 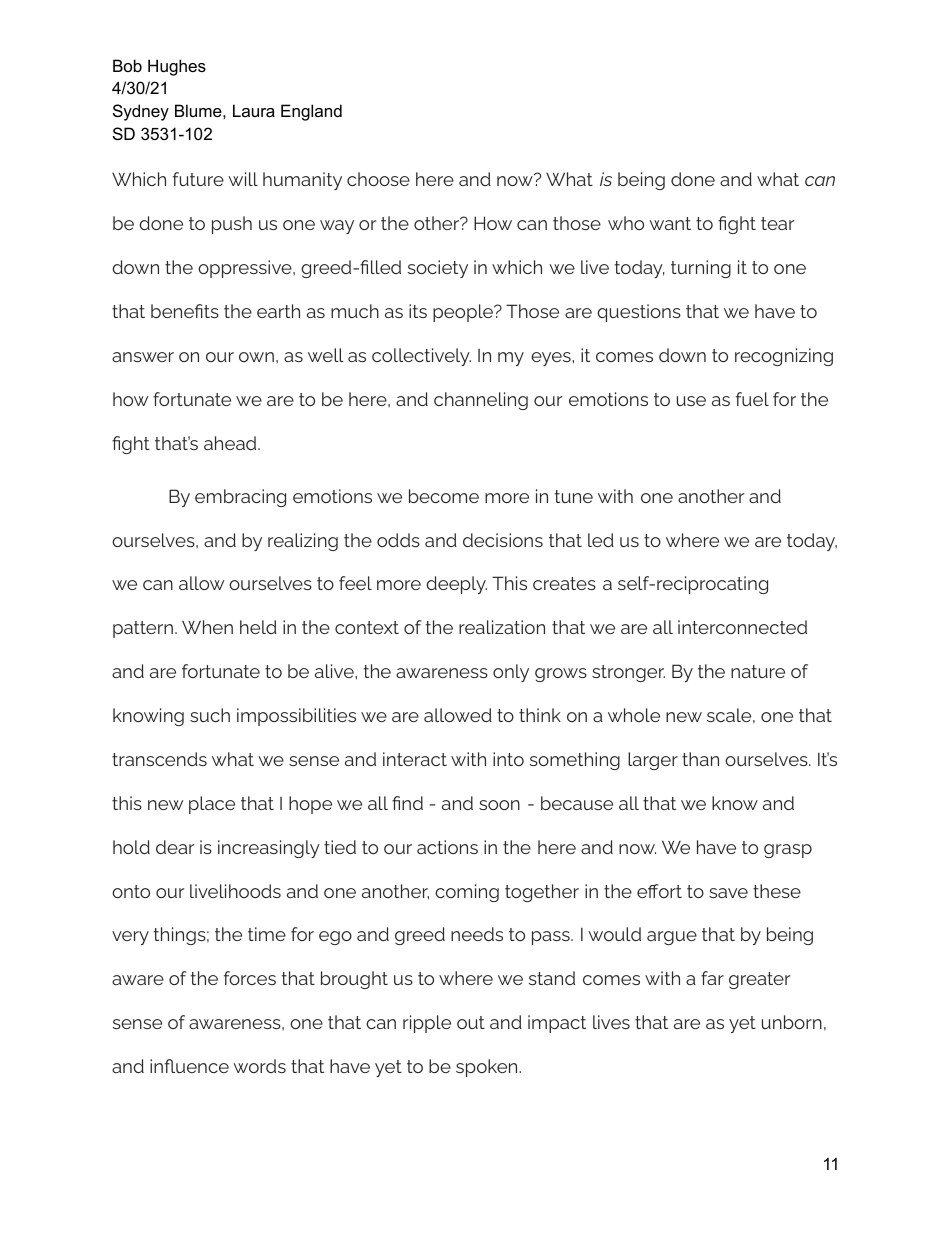 I want to click on deeply, so click(x=456, y=585).
